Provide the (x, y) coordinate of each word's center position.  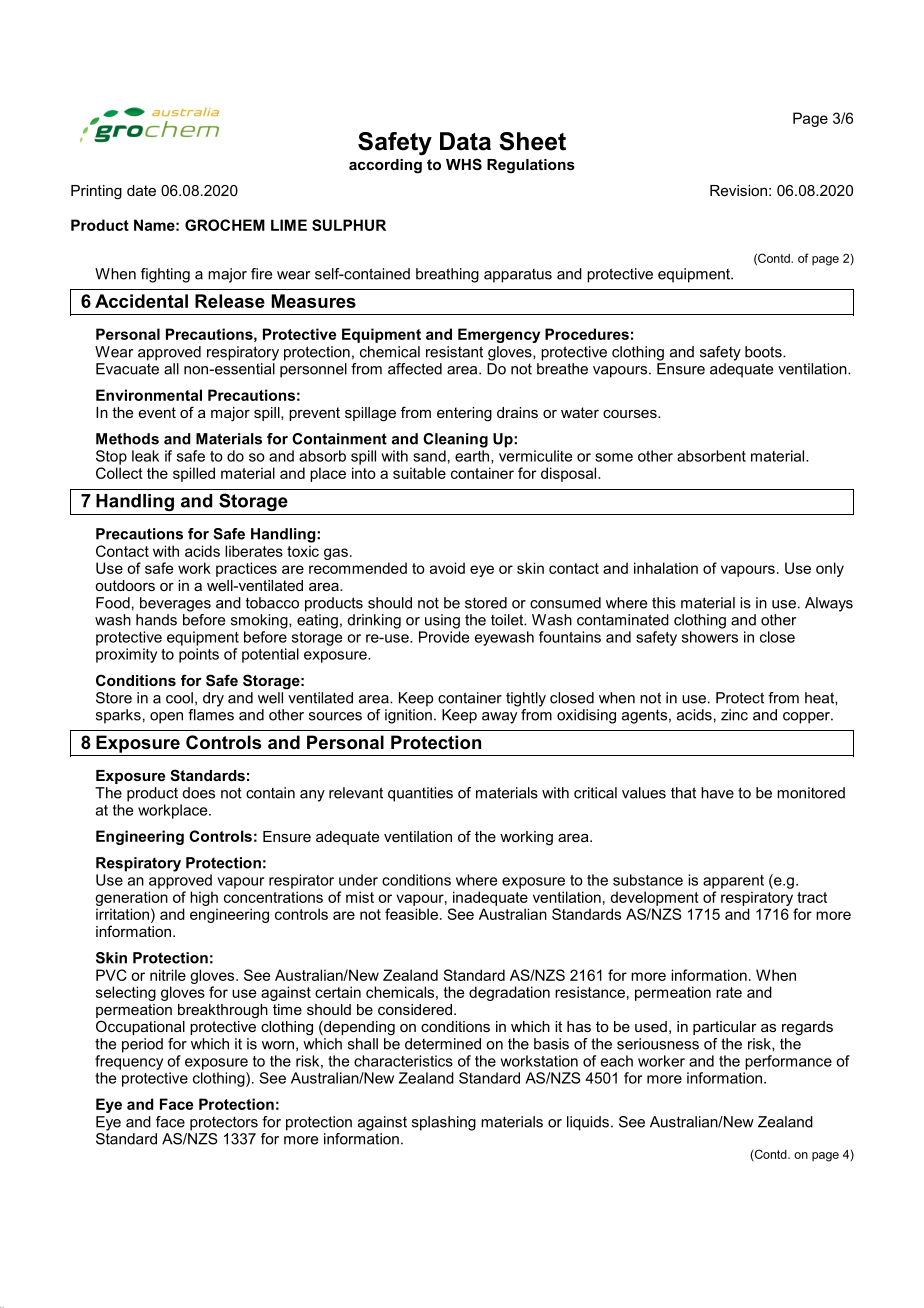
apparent (733, 882)
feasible (411, 914)
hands (156, 620)
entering (464, 414)
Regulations (531, 166)
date (141, 190)
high (204, 898)
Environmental (149, 395)
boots (764, 352)
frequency (129, 1061)
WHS (464, 164)
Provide (444, 637)
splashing (444, 1123)
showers (710, 637)
